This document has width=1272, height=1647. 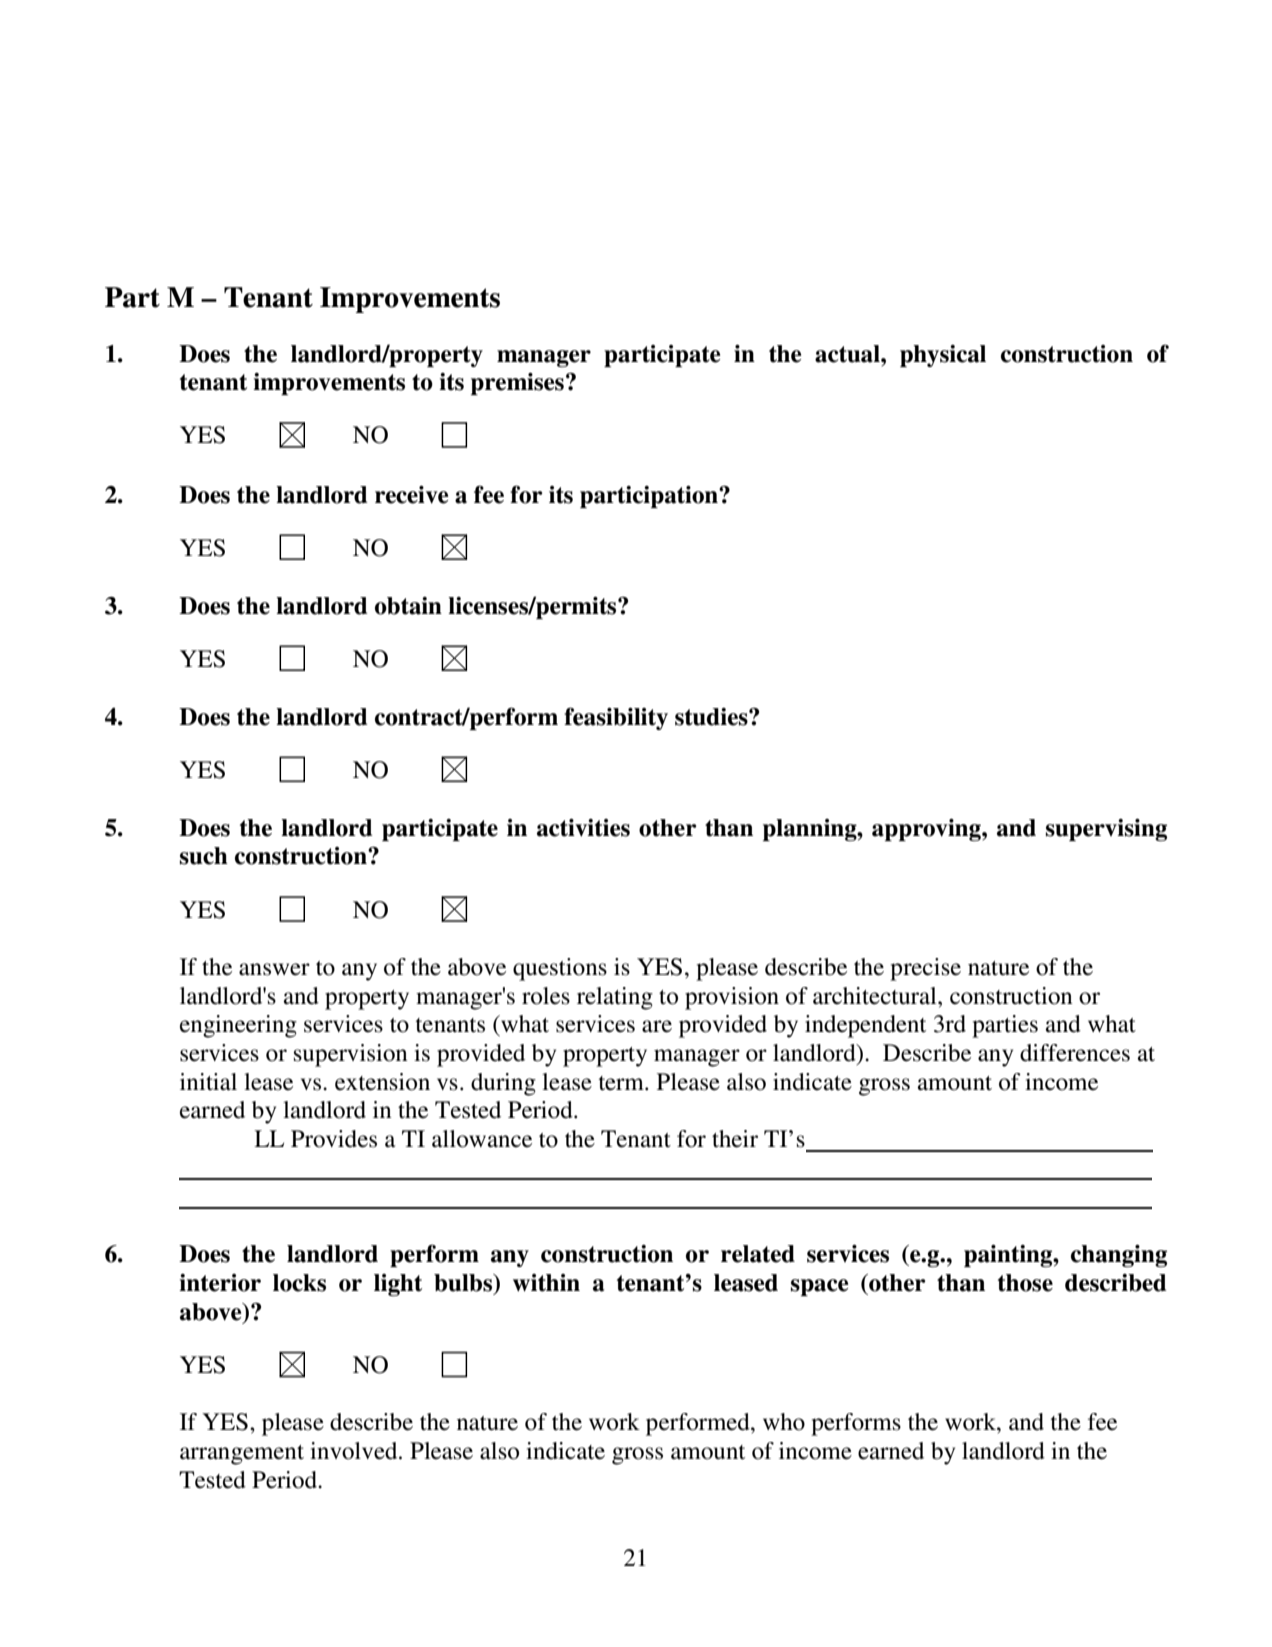 What do you see at coordinates (1119, 1256) in the document?
I see `changing` at bounding box center [1119, 1256].
